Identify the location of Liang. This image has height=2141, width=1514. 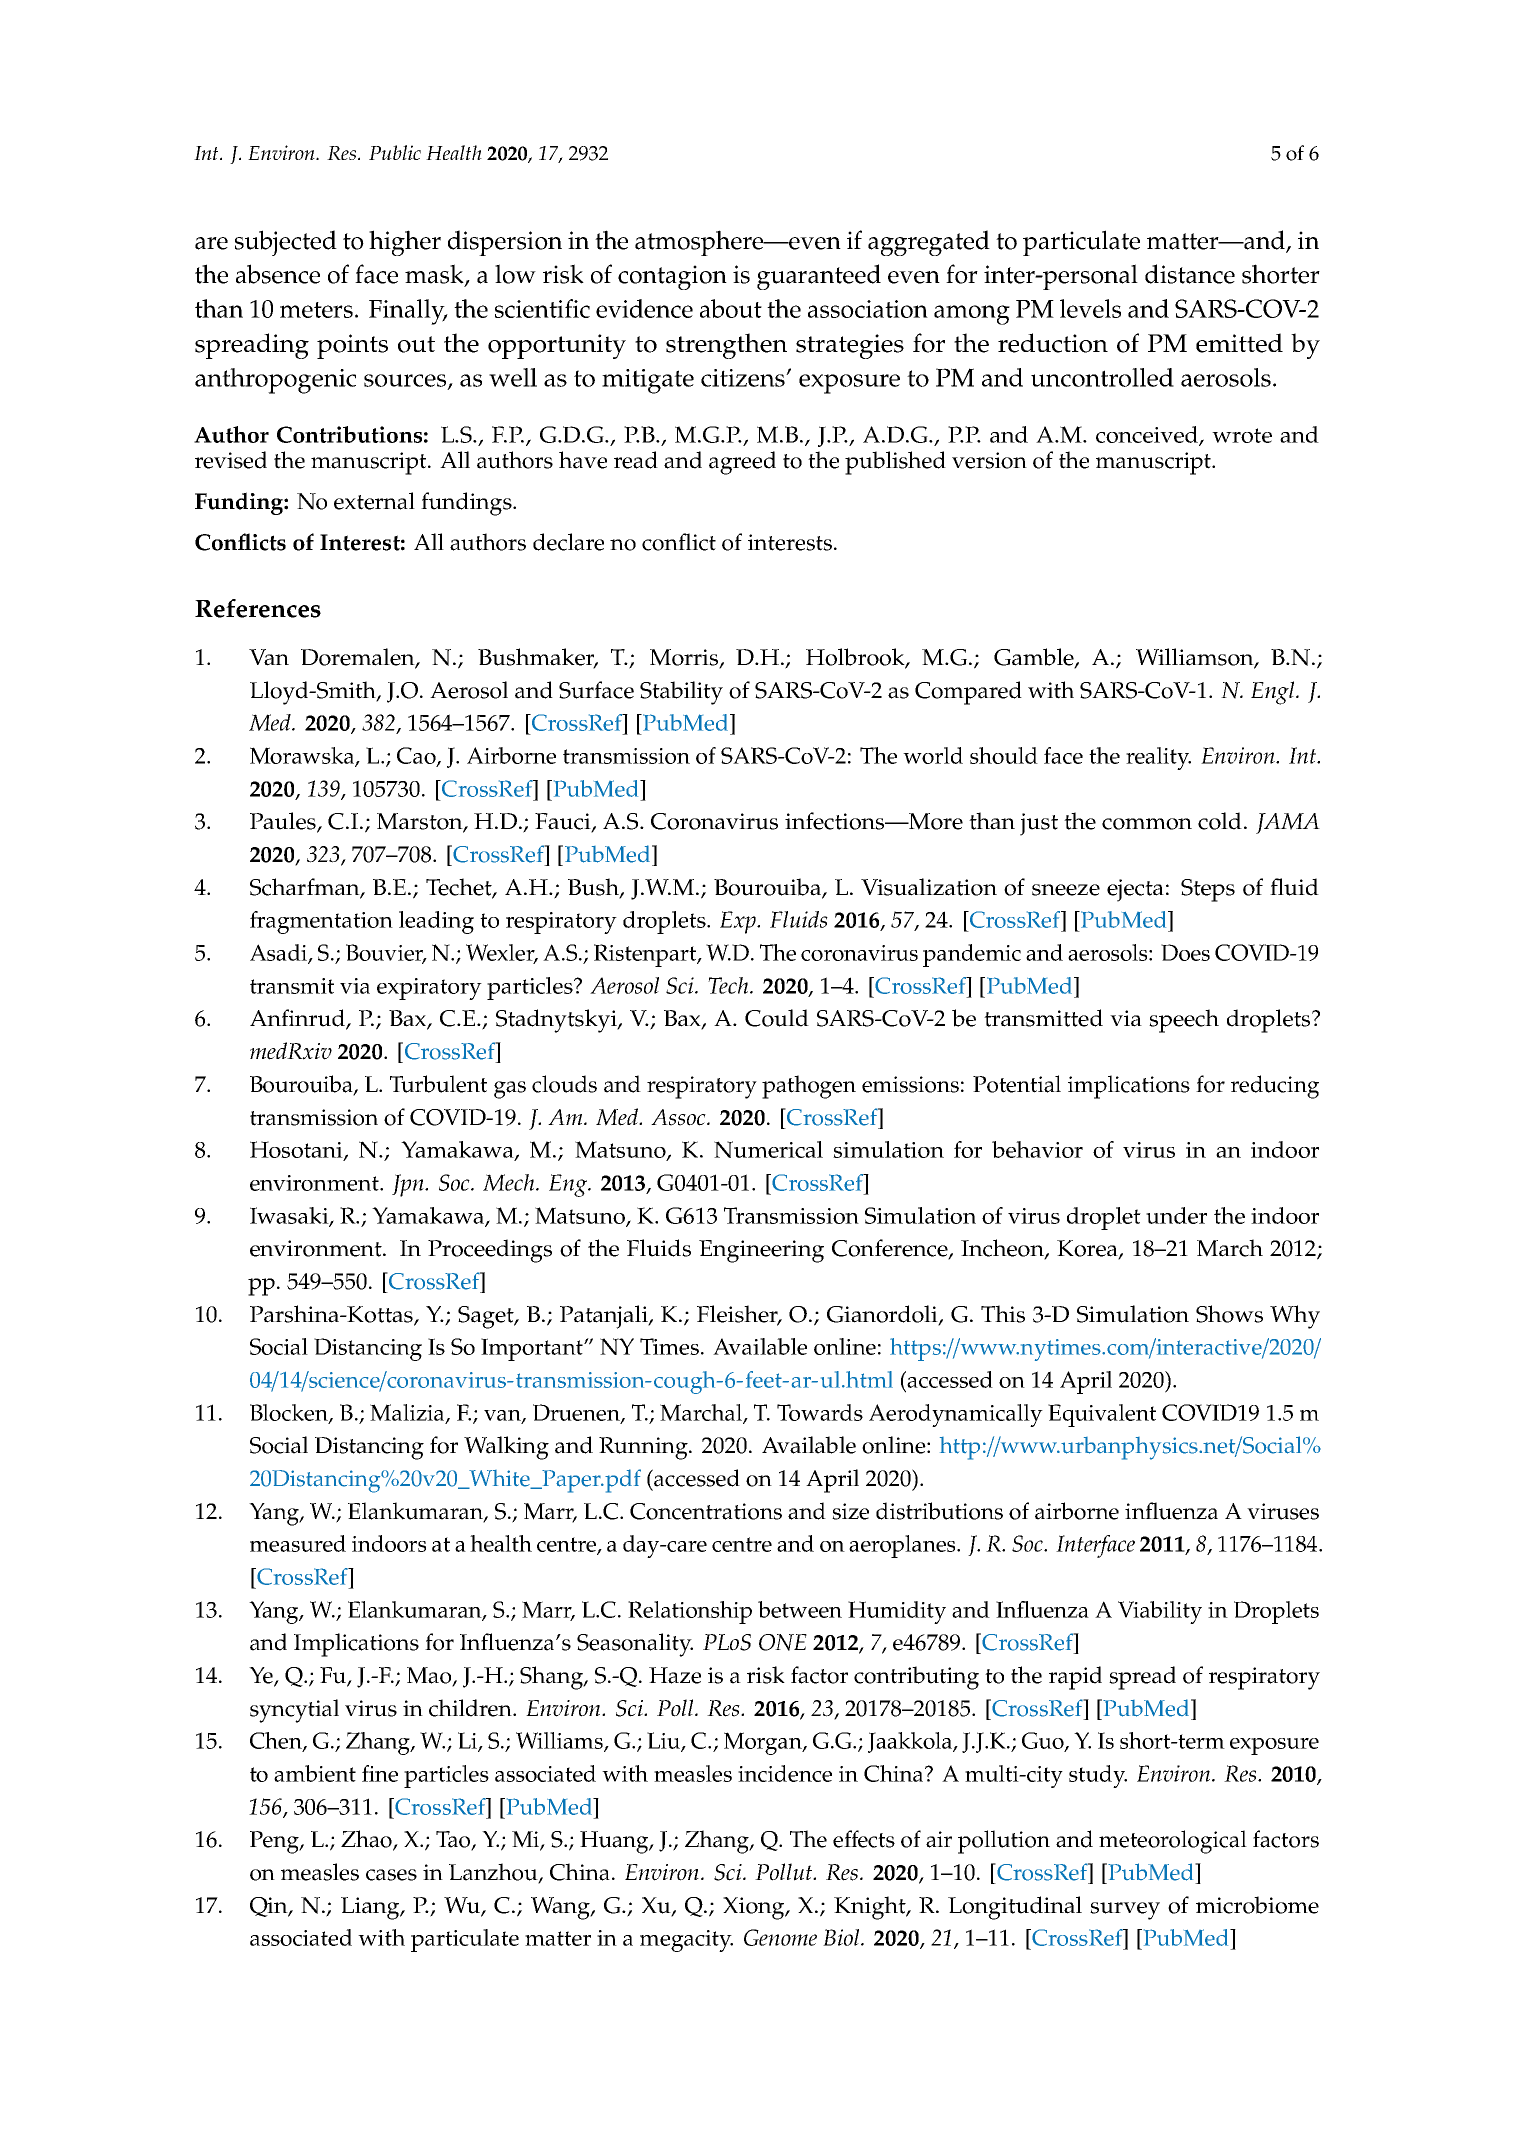
(371, 1908).
